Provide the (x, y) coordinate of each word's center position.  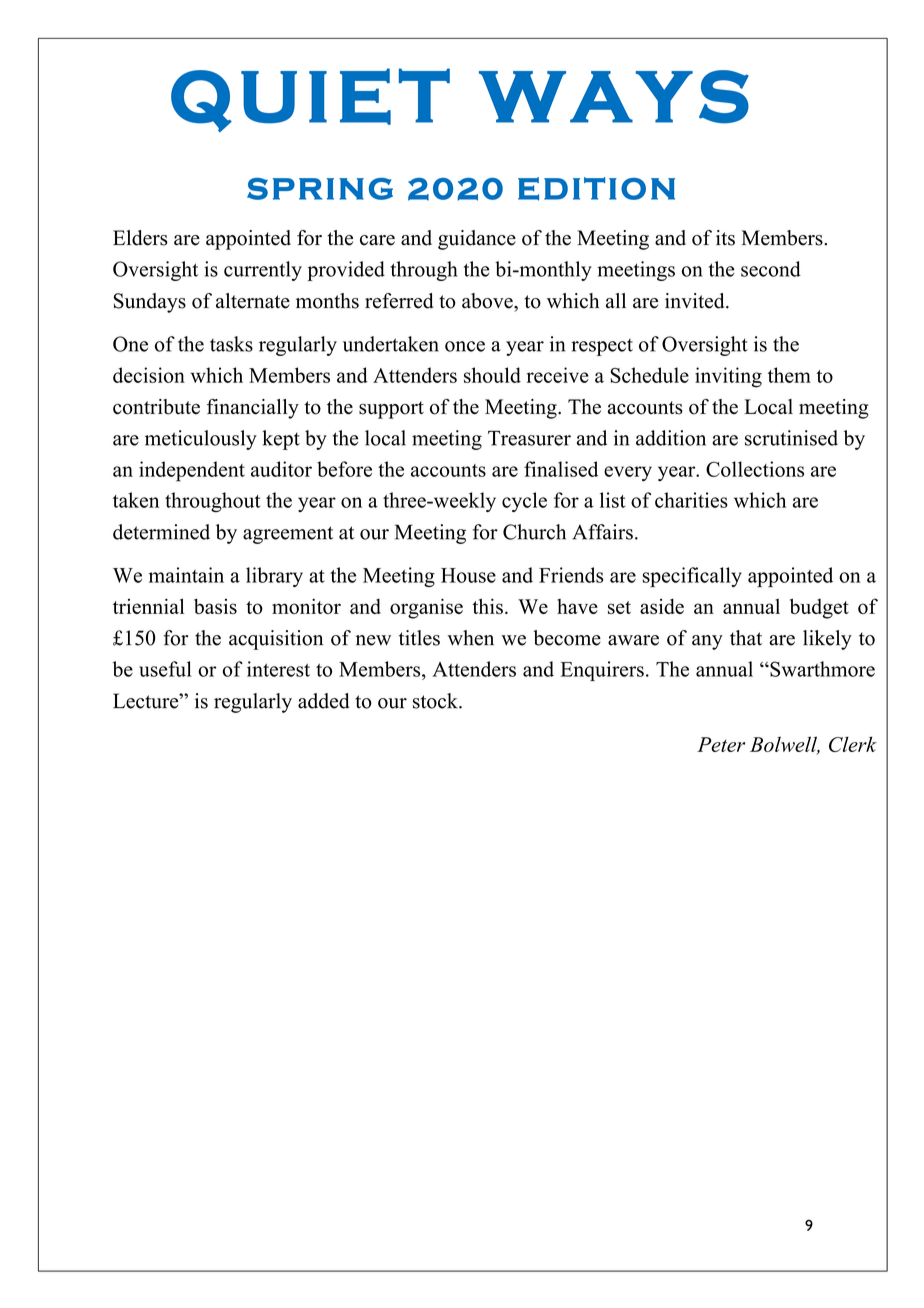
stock (436, 701)
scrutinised (791, 438)
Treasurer (529, 438)
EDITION (596, 189)
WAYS (614, 97)
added (324, 701)
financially (253, 409)
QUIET (310, 100)
